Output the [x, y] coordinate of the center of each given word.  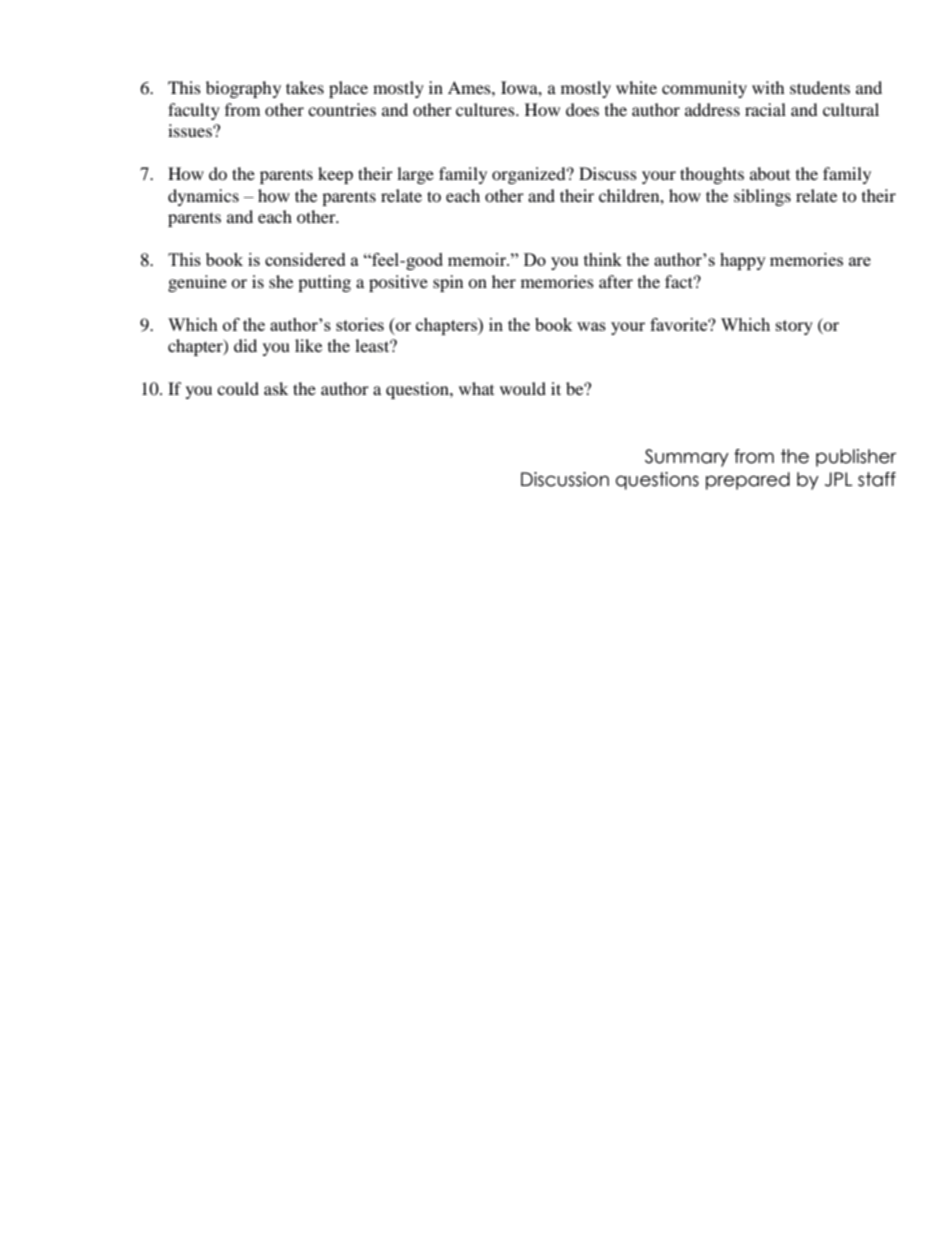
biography [243, 89]
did [245, 345]
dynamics [203, 197]
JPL [839, 479]
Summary [687, 458]
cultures [486, 109]
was [591, 326]
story [794, 327]
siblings [762, 197]
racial [765, 109]
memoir [478, 259]
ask [276, 388]
